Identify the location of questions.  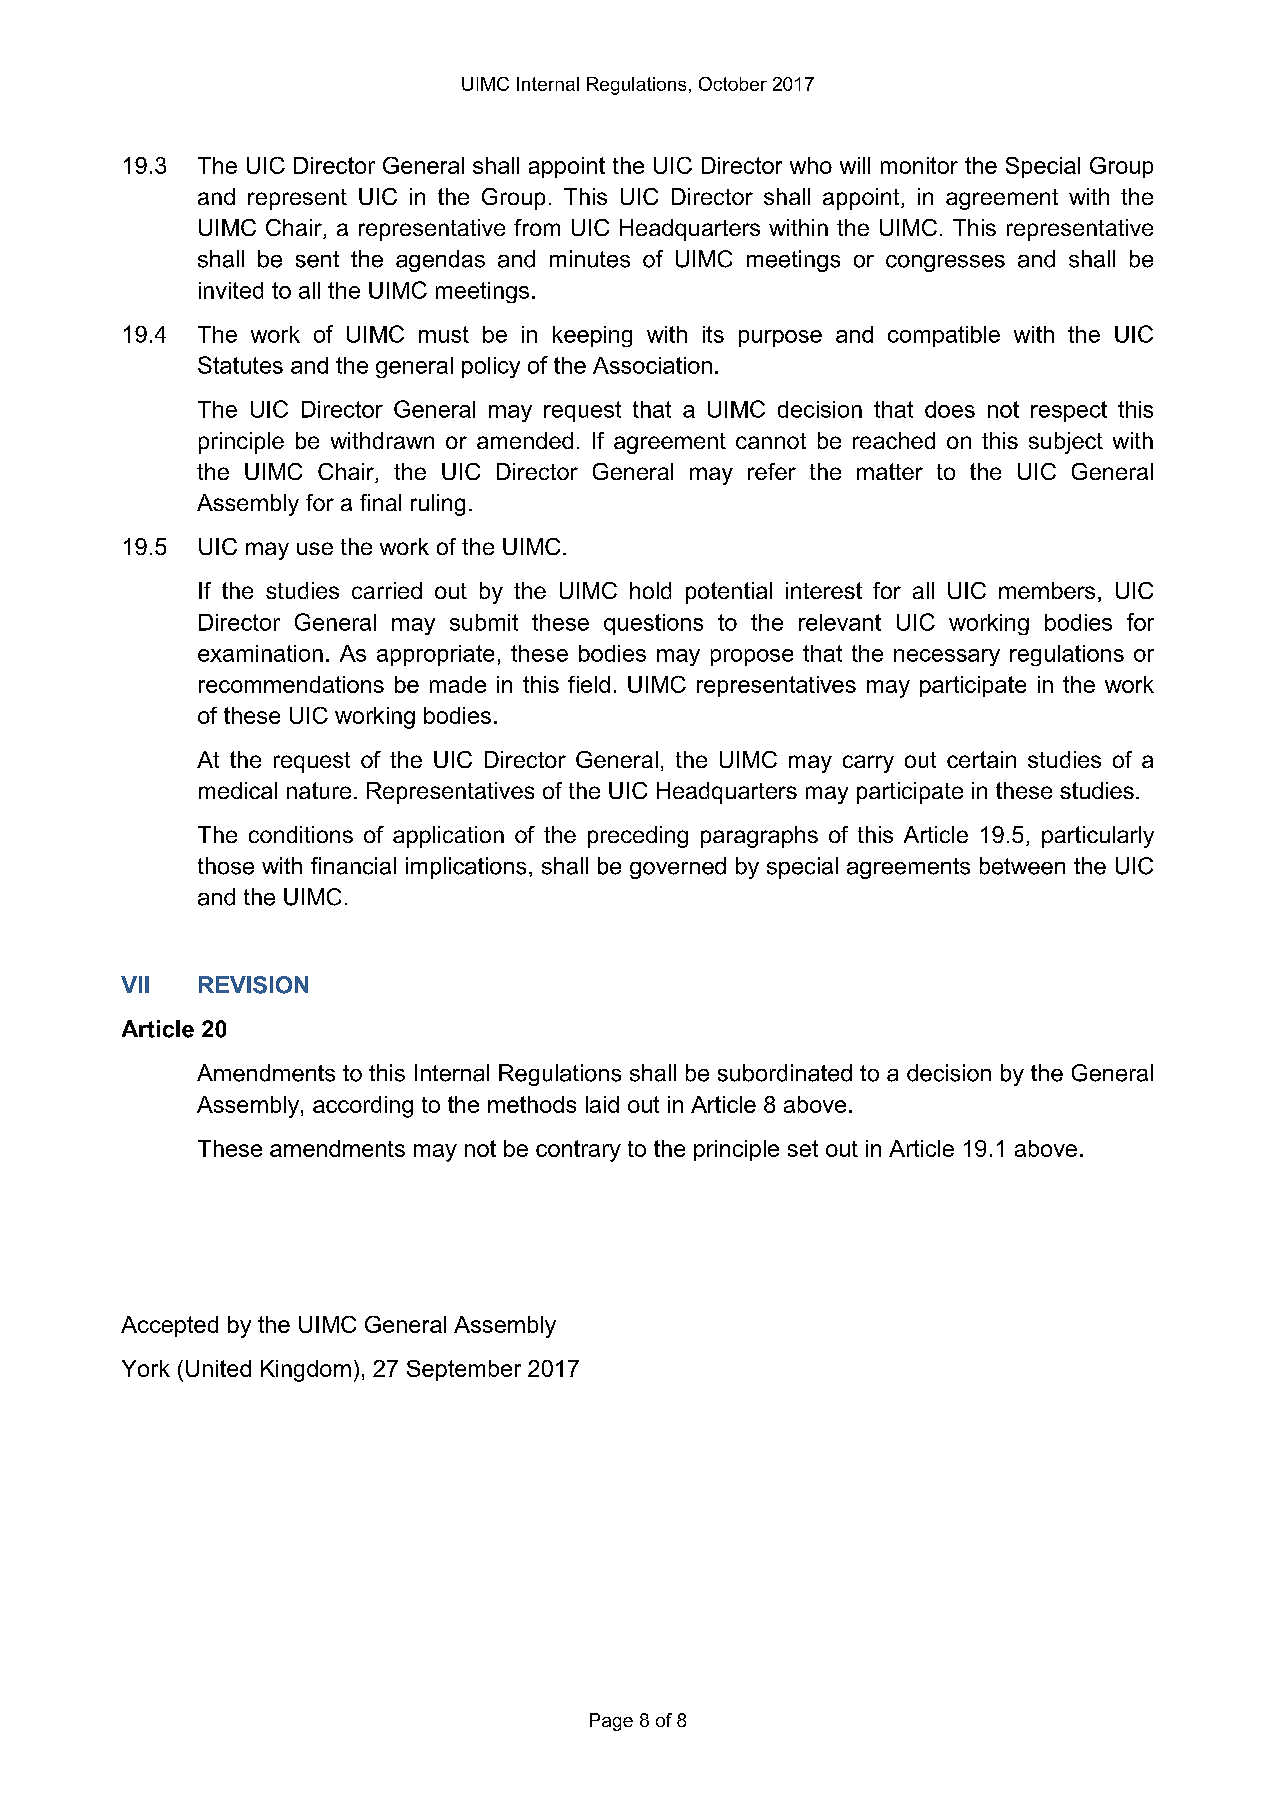
(653, 624).
